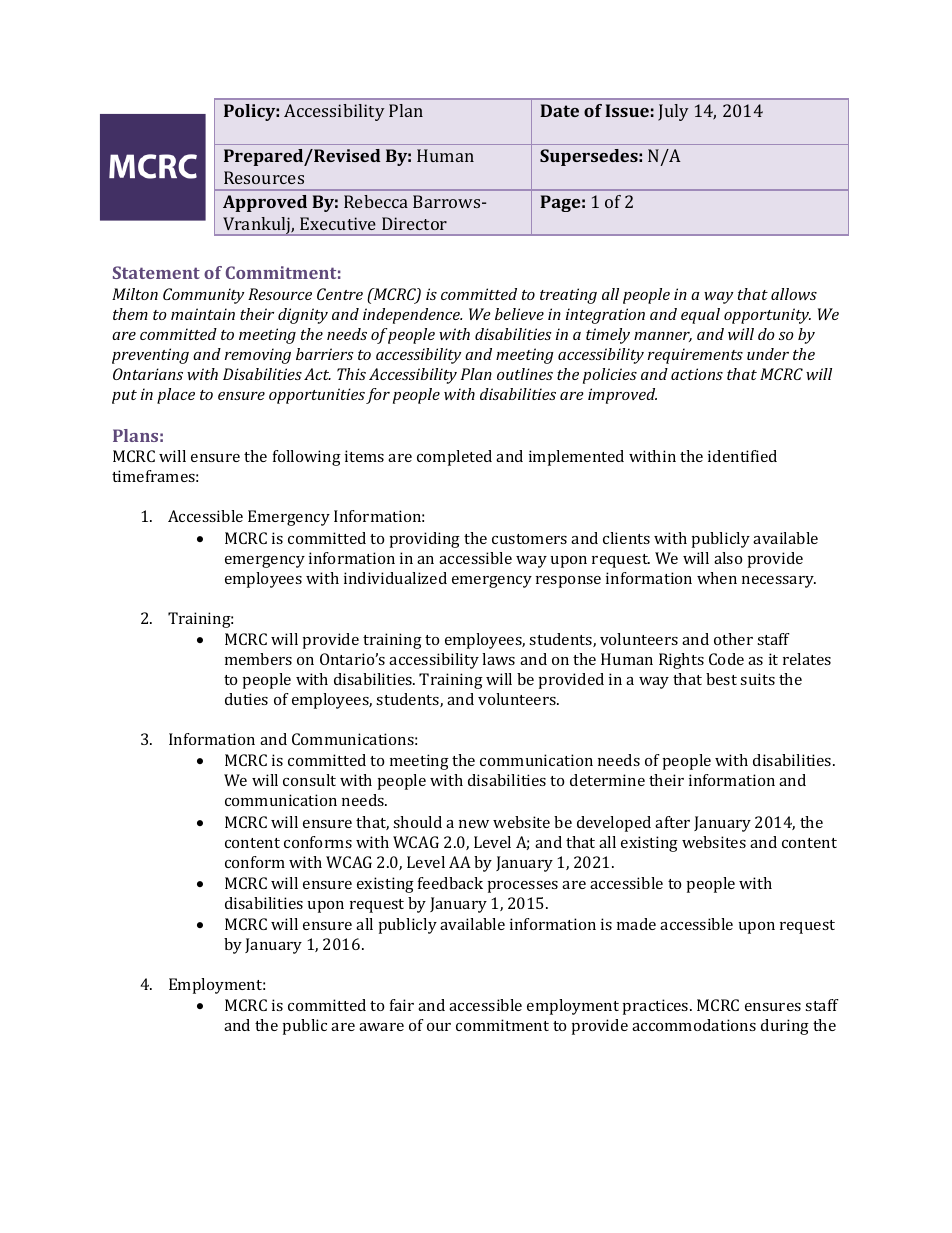 The width and height of the screenshot is (952, 1233). What do you see at coordinates (265, 203) in the screenshot?
I see `Approved` at bounding box center [265, 203].
